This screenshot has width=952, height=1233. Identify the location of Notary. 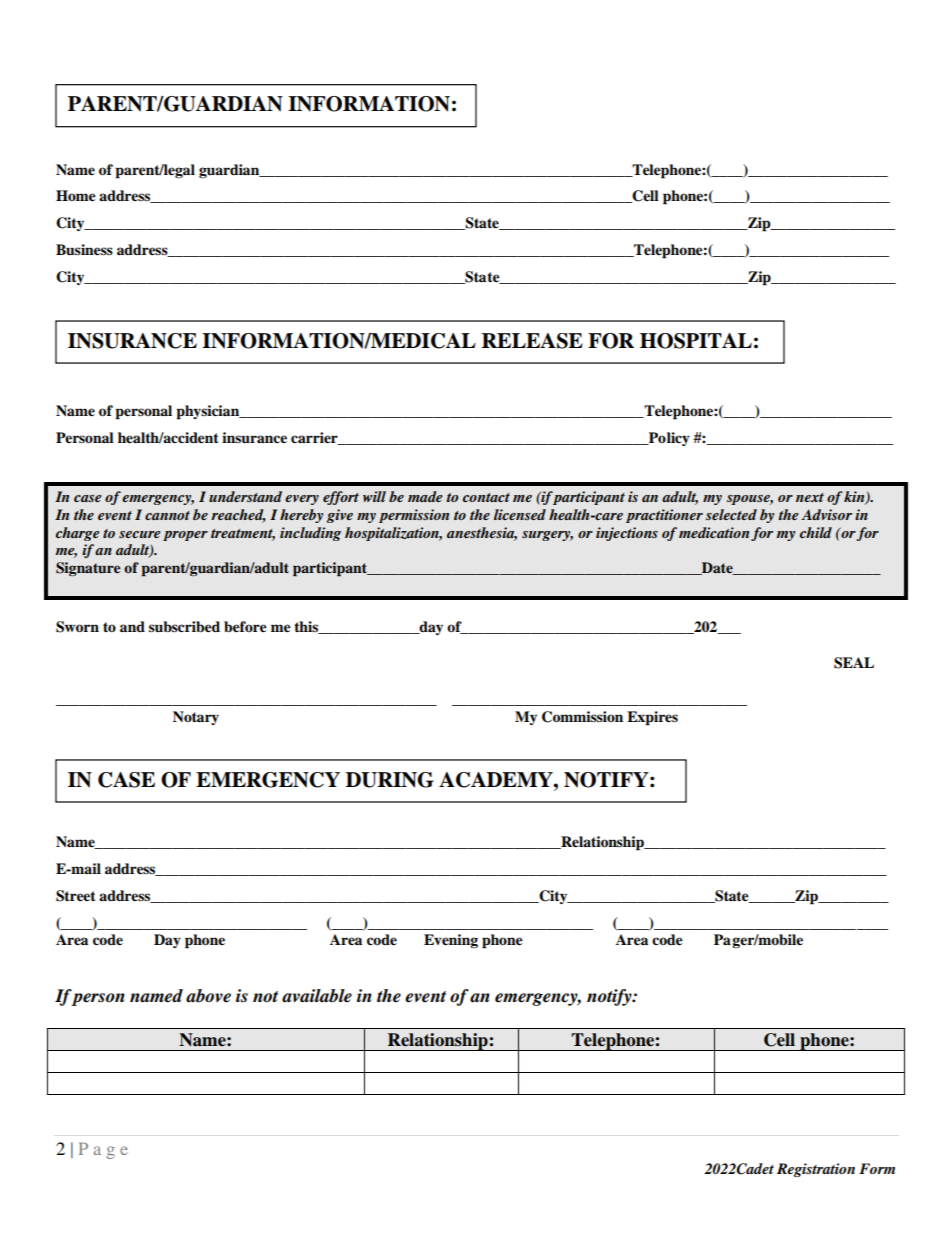
(196, 718).
